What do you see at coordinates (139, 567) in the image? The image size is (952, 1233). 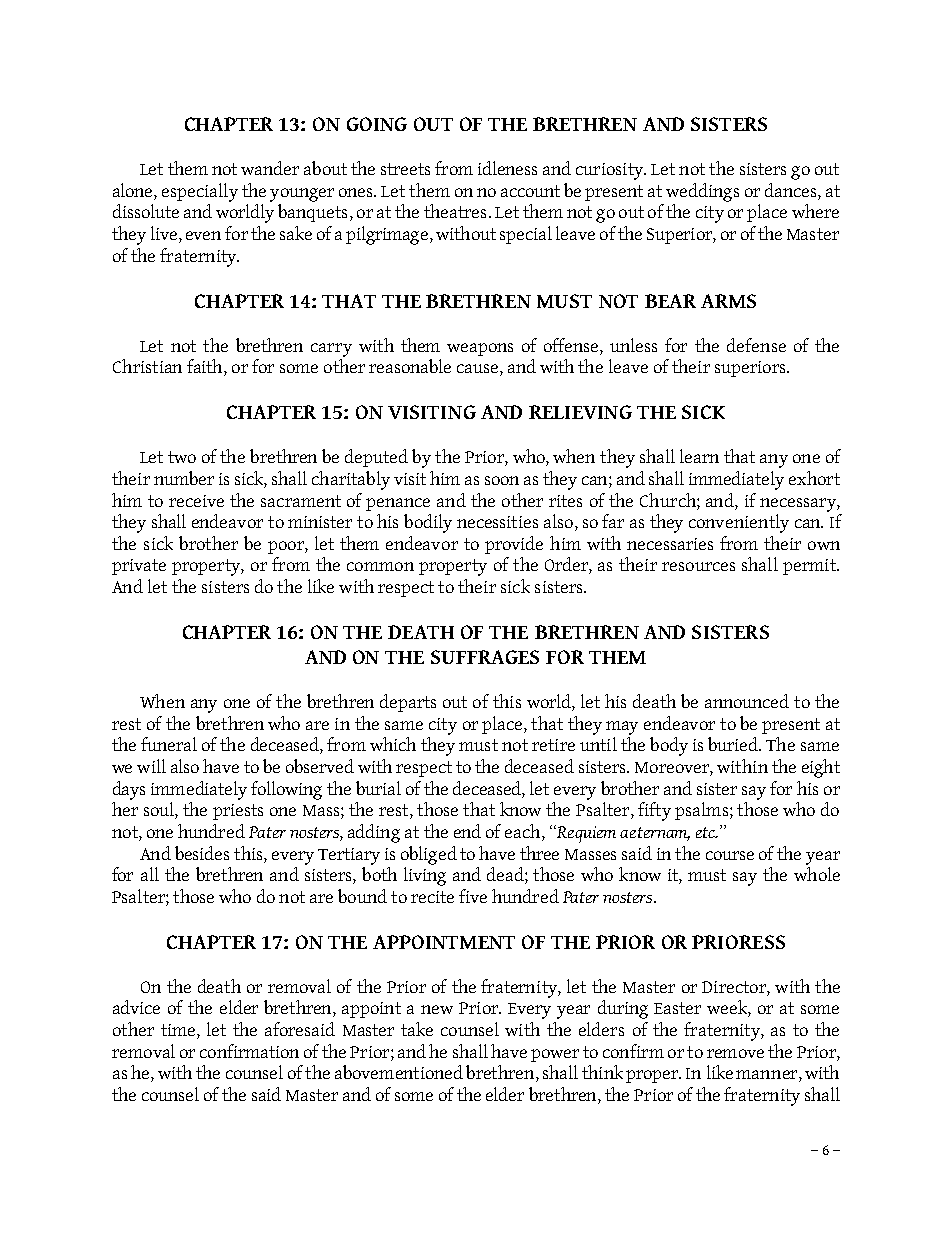 I see `private` at bounding box center [139, 567].
